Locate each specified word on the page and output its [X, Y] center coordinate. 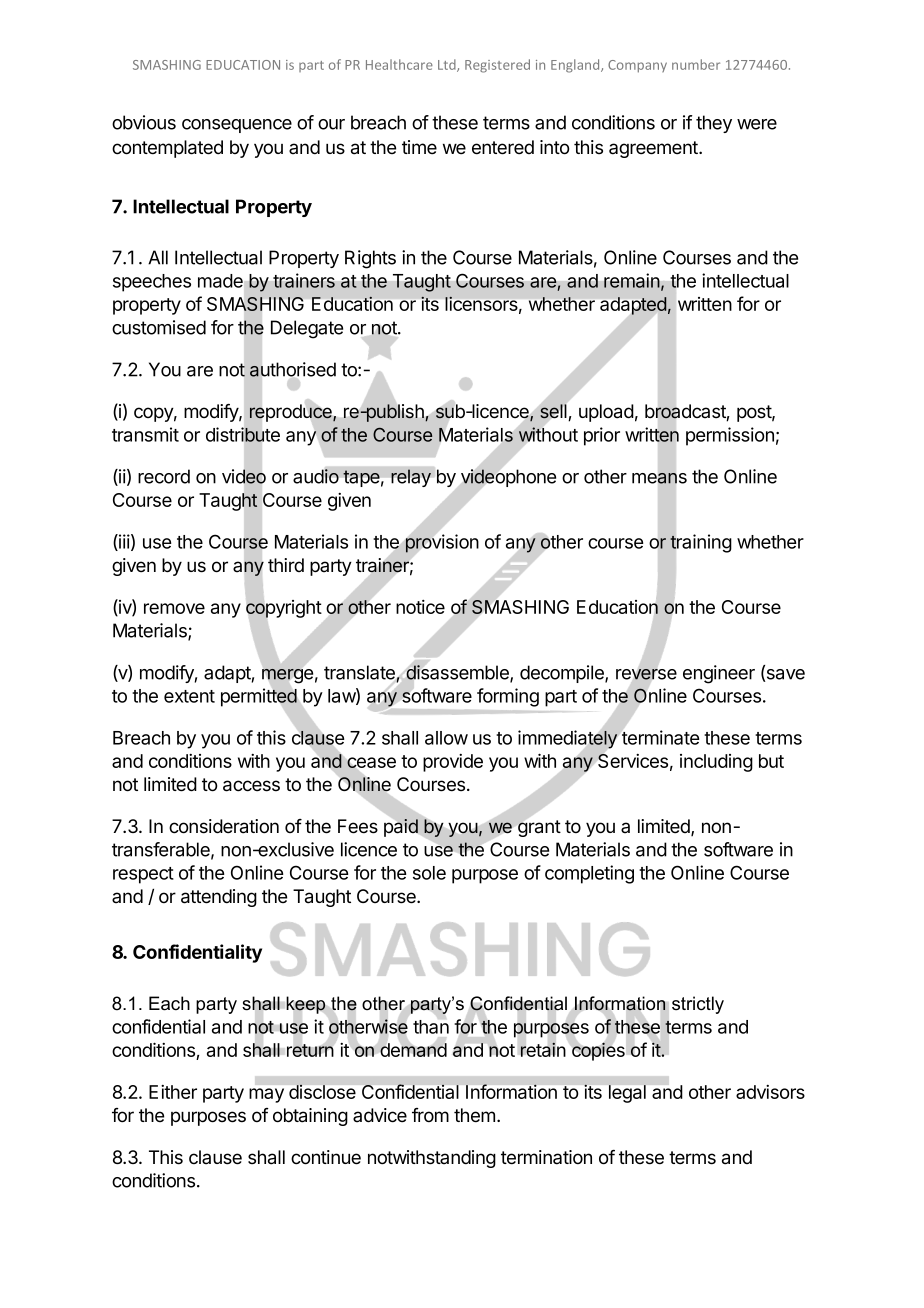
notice [420, 607]
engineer [719, 674]
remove [174, 608]
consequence [237, 126]
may [266, 1095]
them [474, 1115]
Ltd [448, 65]
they [714, 124]
